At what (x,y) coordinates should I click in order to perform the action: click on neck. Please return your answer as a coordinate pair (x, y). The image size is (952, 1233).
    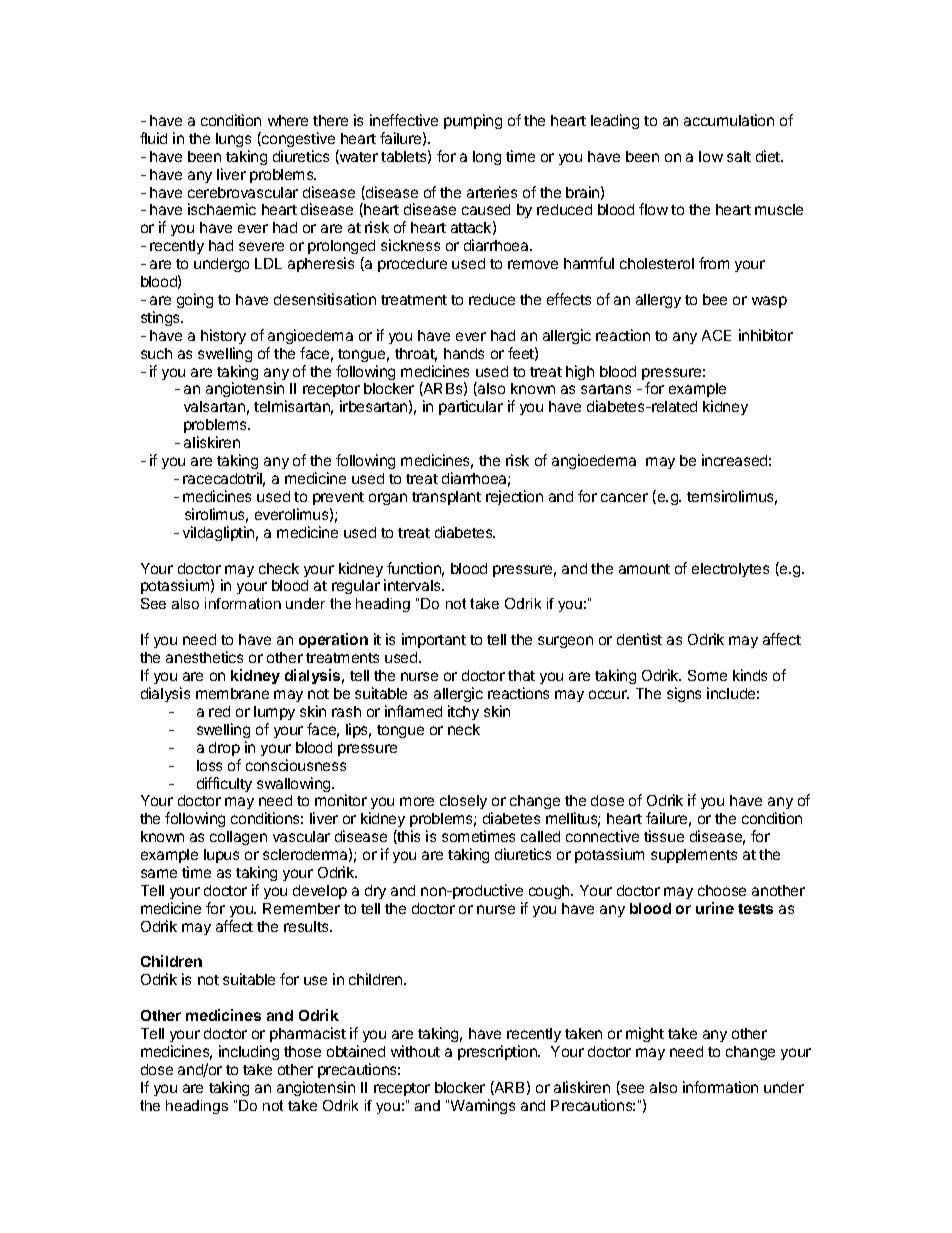
    Looking at the image, I should click on (464, 729).
